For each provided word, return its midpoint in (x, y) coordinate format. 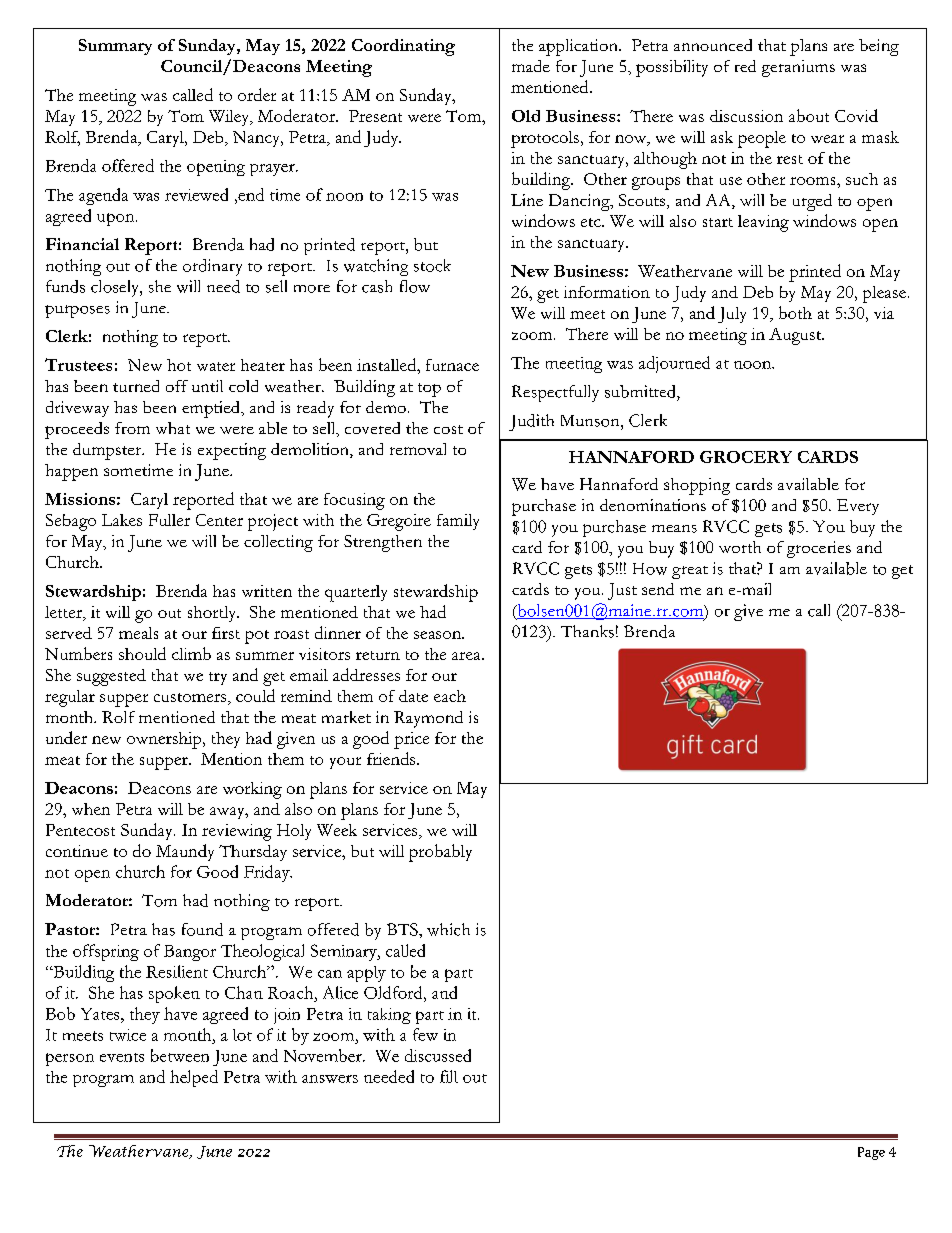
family (458, 522)
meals (138, 633)
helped (194, 1078)
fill (449, 1076)
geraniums (798, 68)
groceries (819, 549)
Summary (115, 47)
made (531, 66)
